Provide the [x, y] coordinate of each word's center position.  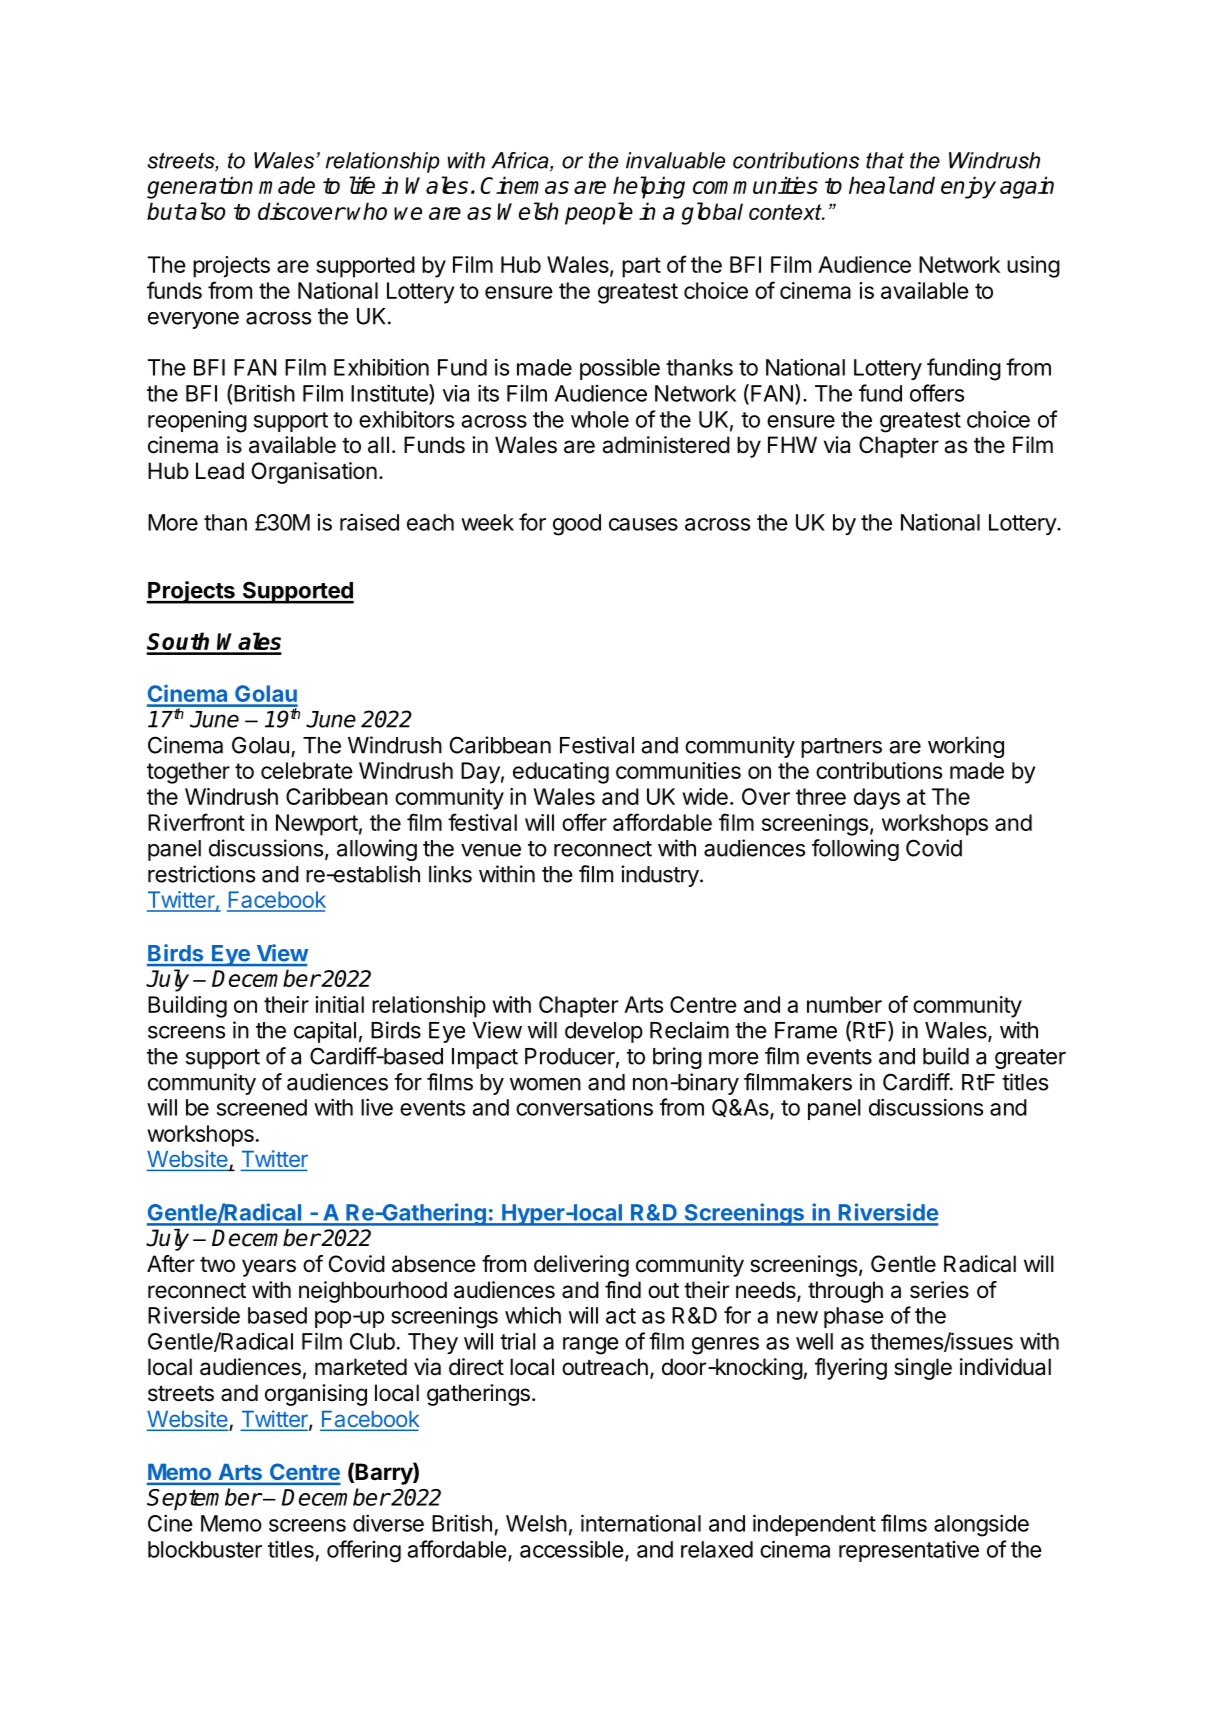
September [204, 1499]
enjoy [968, 187]
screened [262, 1107]
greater [1030, 1059]
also [204, 211]
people [599, 213]
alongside [981, 1525]
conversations [584, 1107]
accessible [572, 1549]
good [577, 525]
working [966, 747]
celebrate [307, 770]
